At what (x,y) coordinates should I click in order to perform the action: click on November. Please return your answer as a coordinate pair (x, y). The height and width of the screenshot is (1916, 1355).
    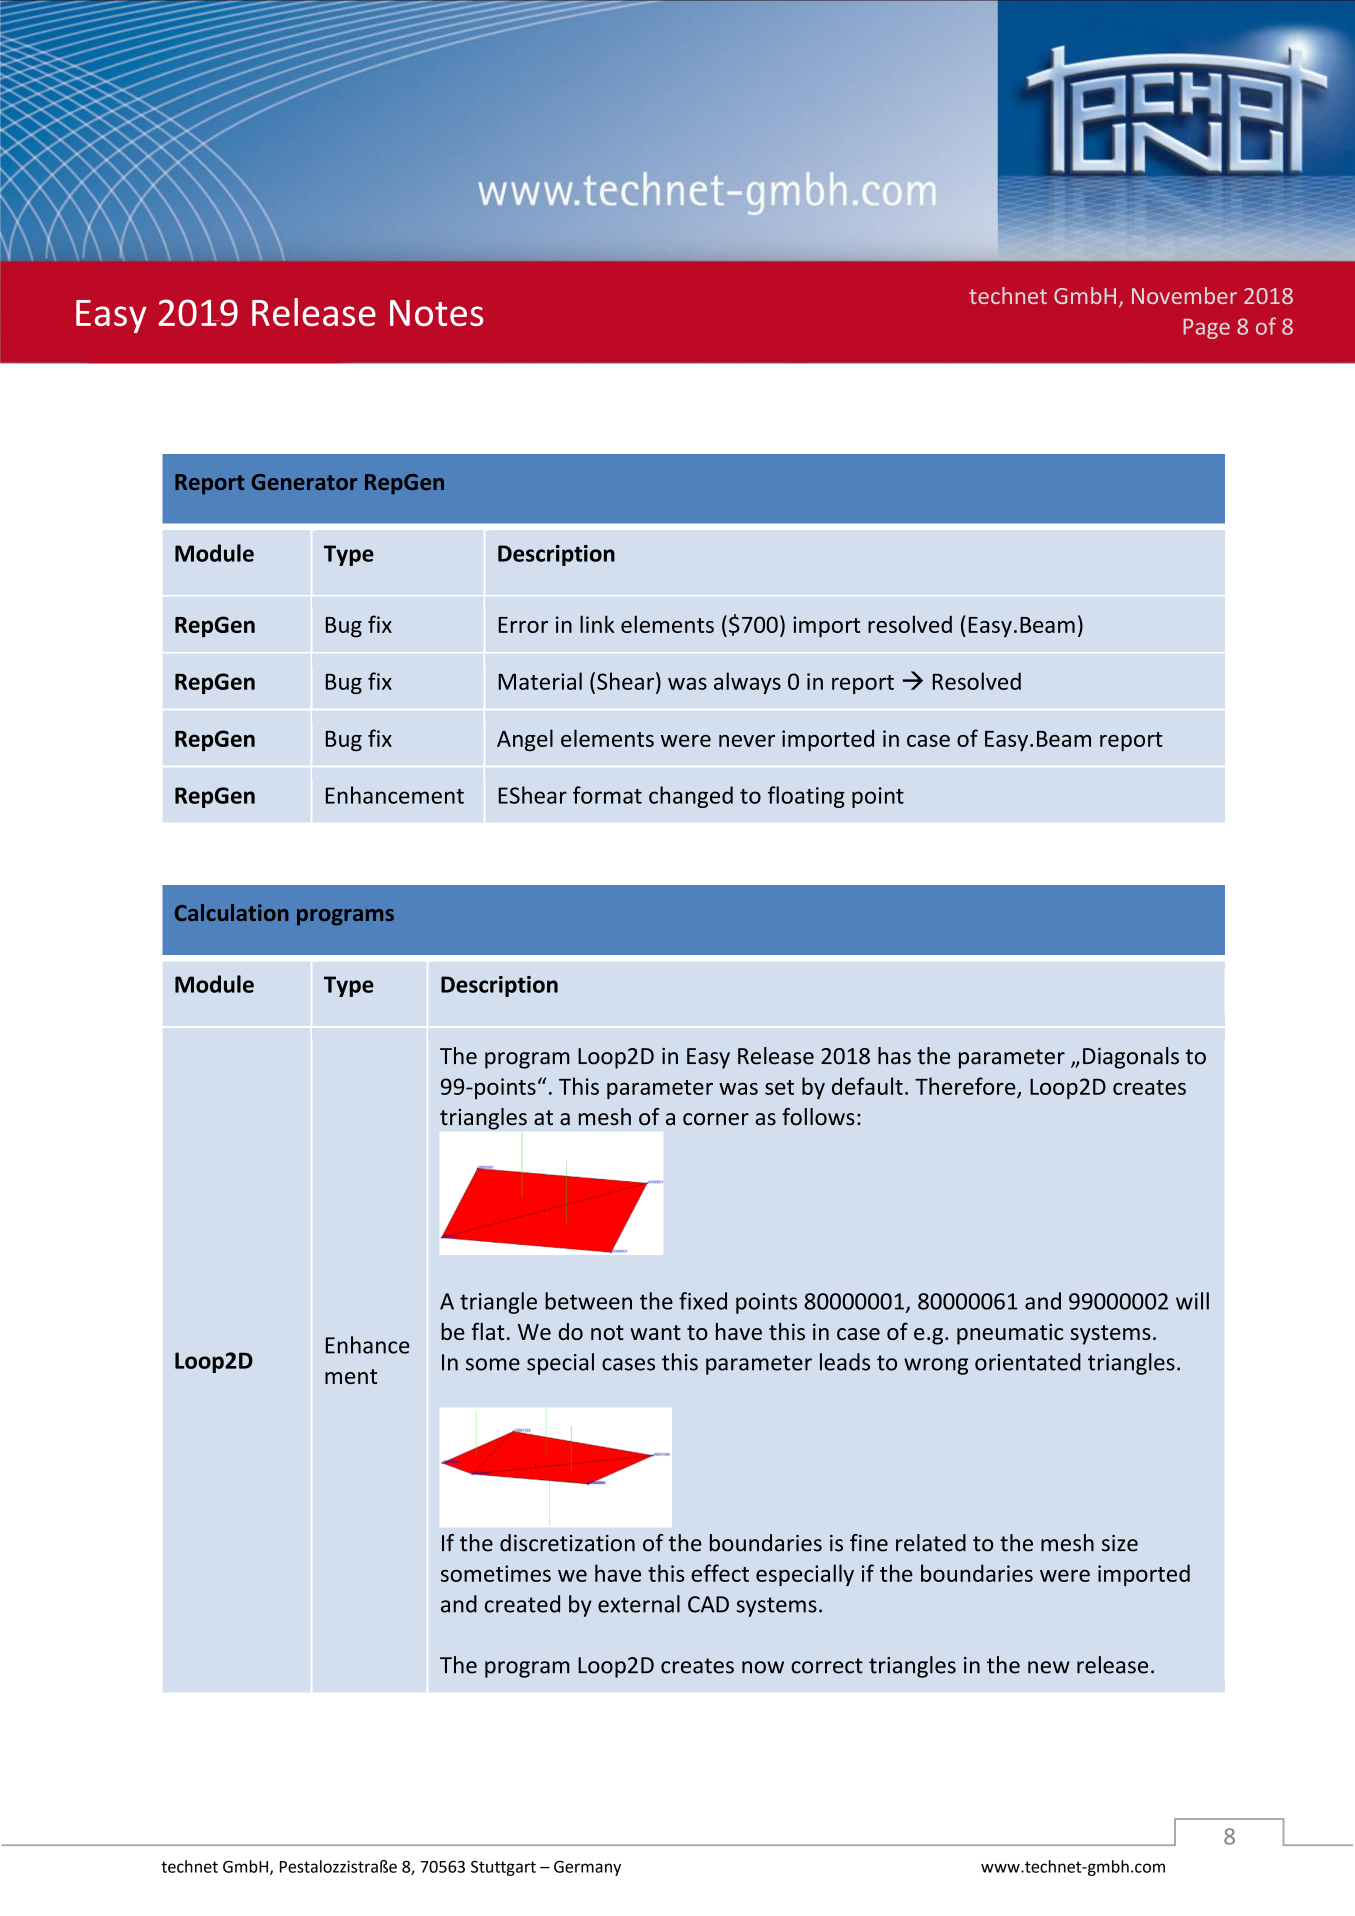
    Looking at the image, I should click on (1184, 295).
